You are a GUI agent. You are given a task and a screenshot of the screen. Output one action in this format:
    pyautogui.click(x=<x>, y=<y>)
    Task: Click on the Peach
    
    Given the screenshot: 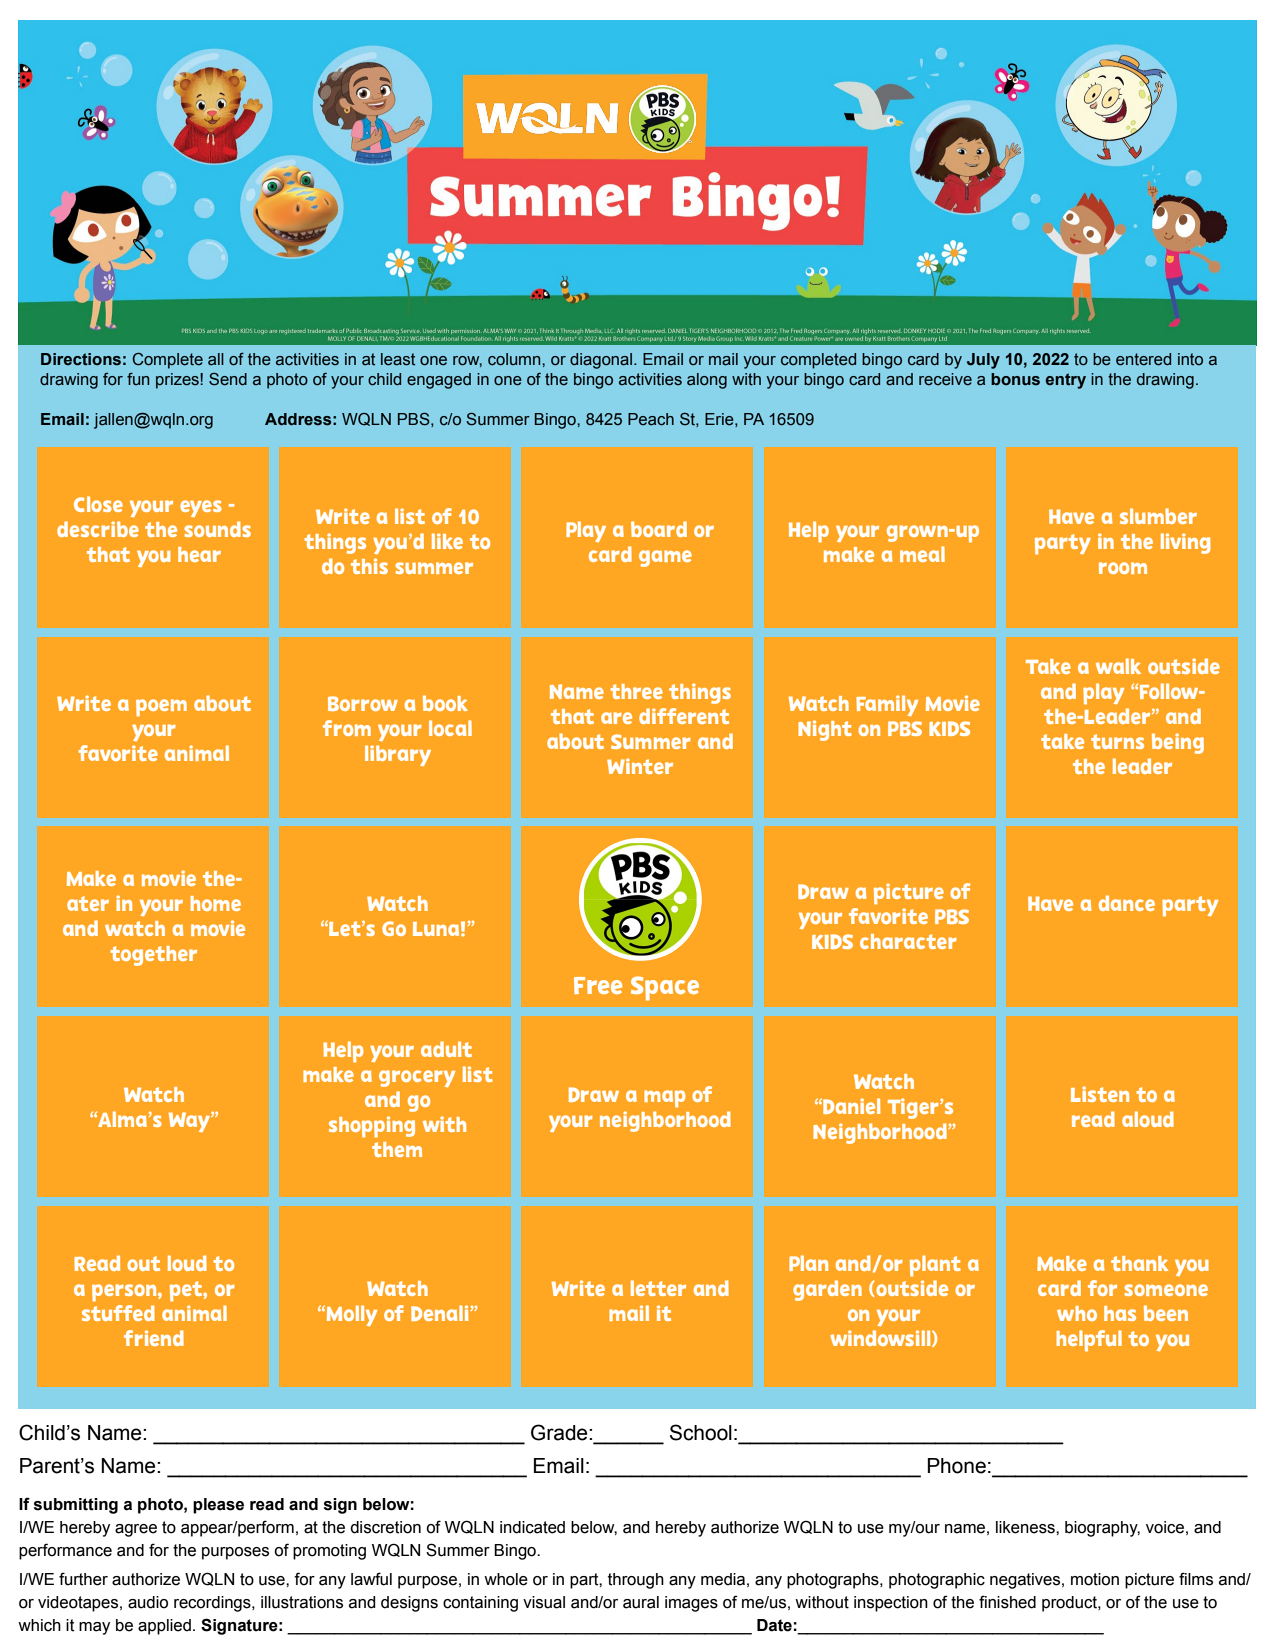 What is the action you would take?
    pyautogui.click(x=651, y=419)
